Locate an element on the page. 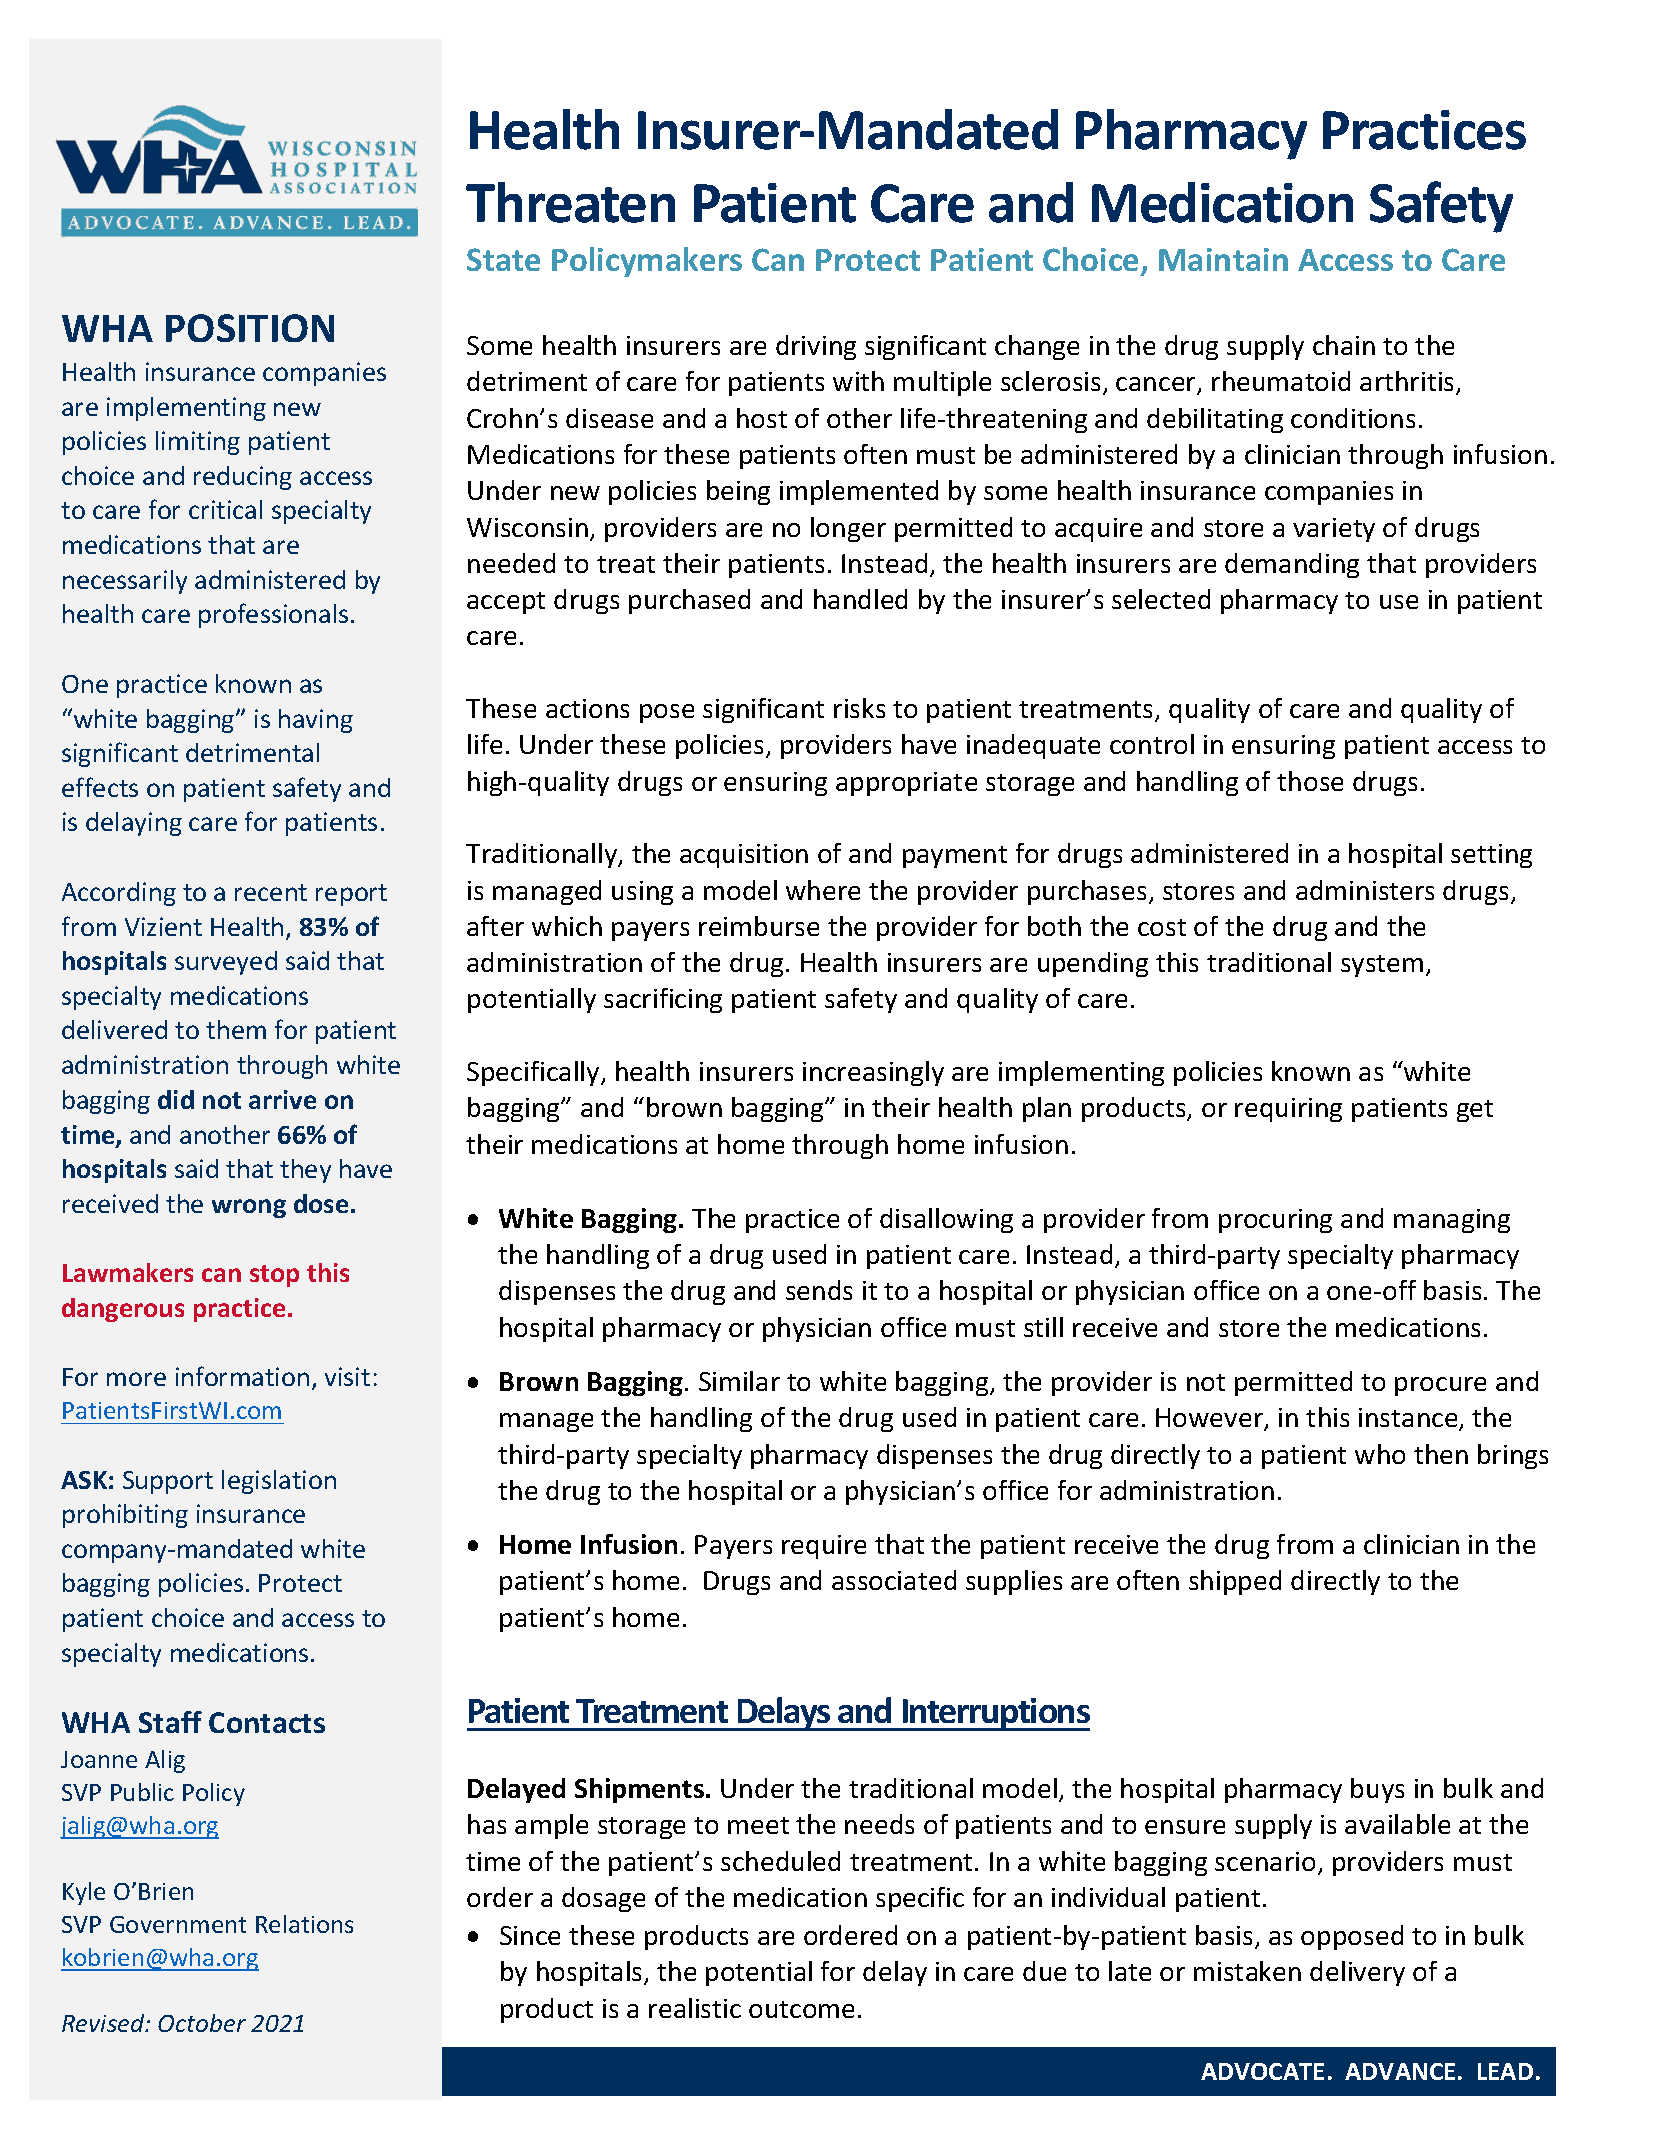  chain is located at coordinates (1344, 345).
